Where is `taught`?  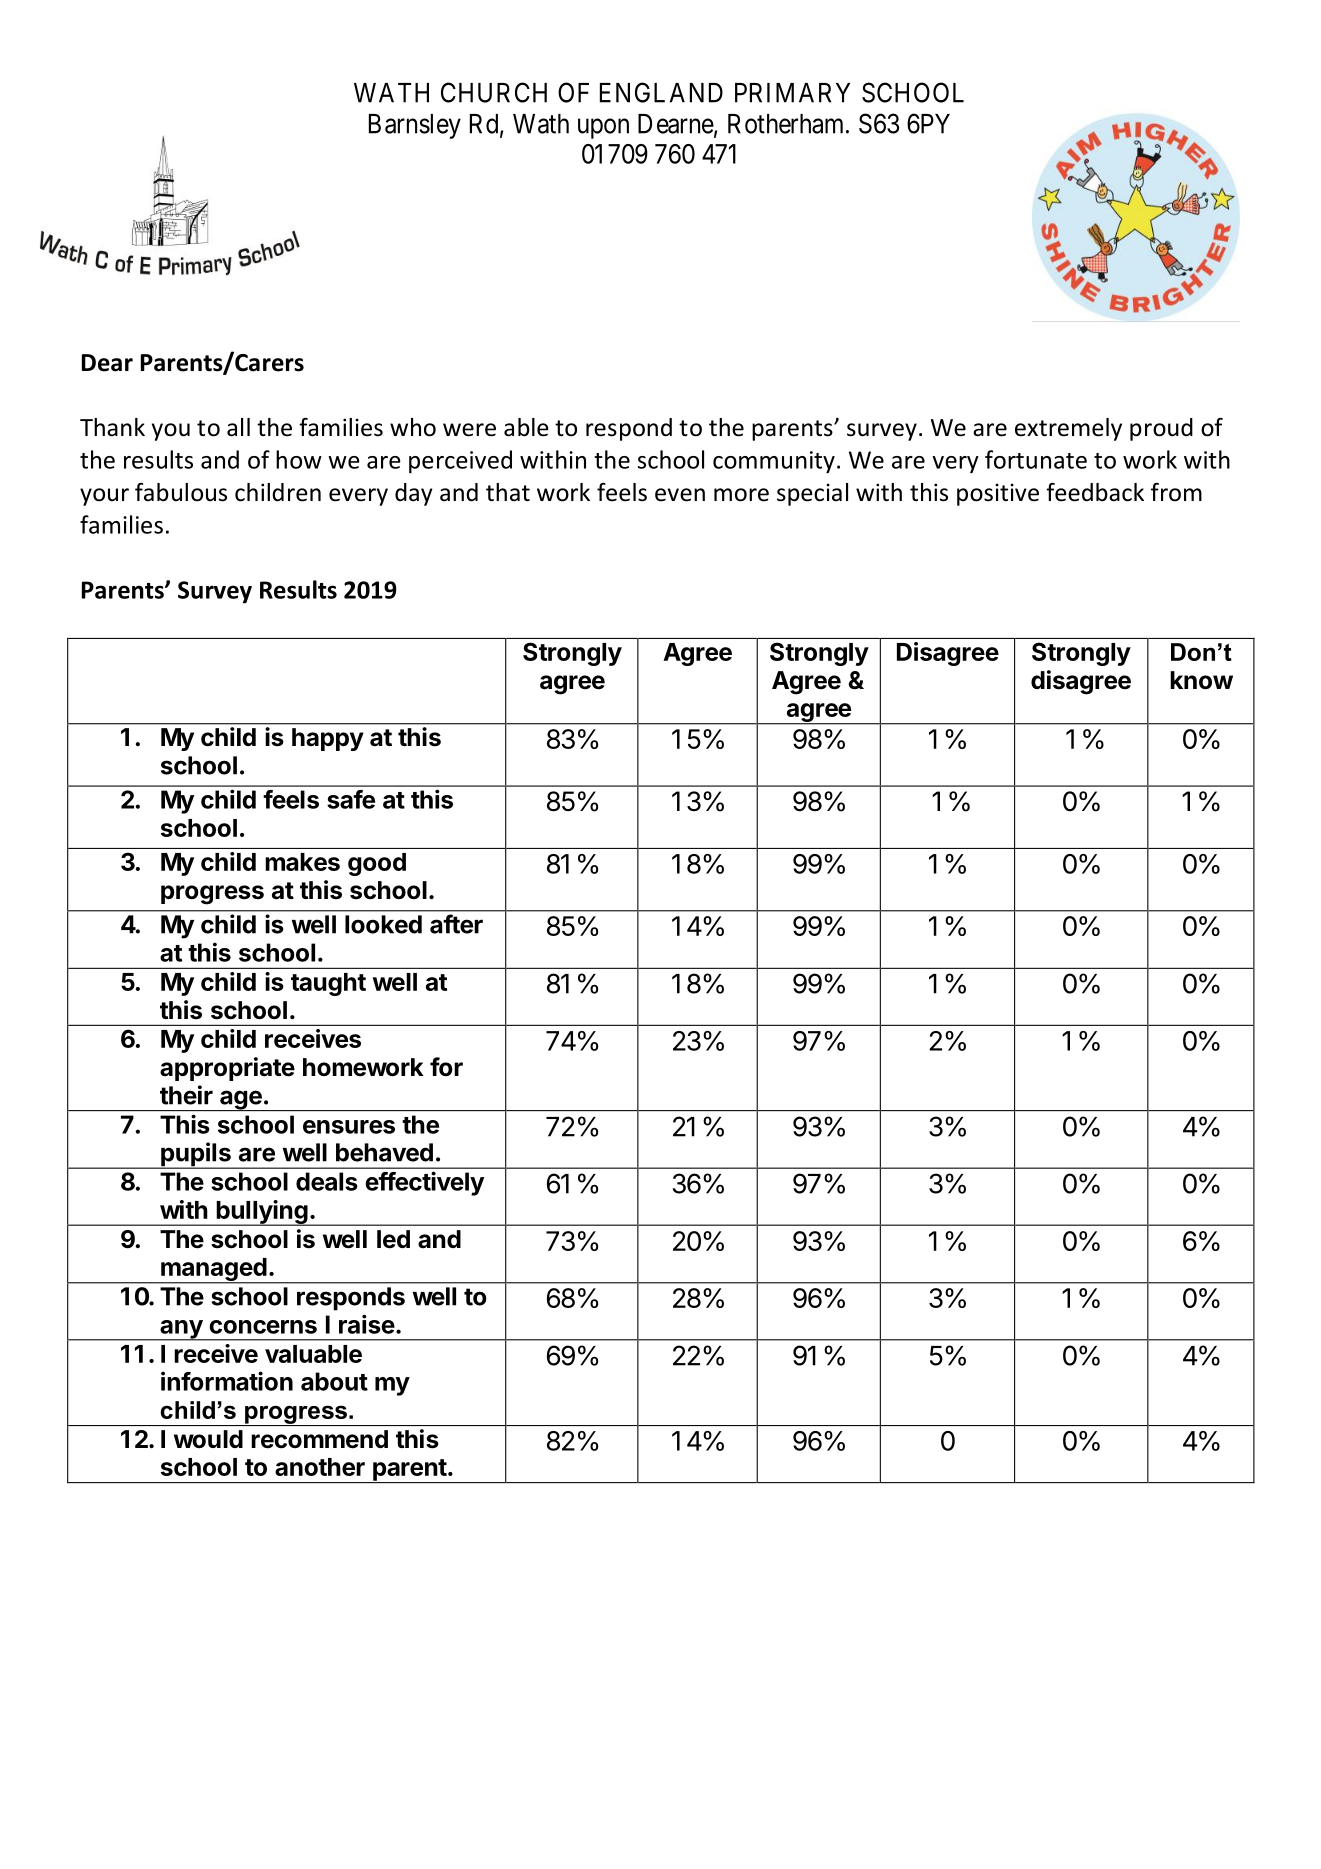
taught is located at coordinates (328, 984).
